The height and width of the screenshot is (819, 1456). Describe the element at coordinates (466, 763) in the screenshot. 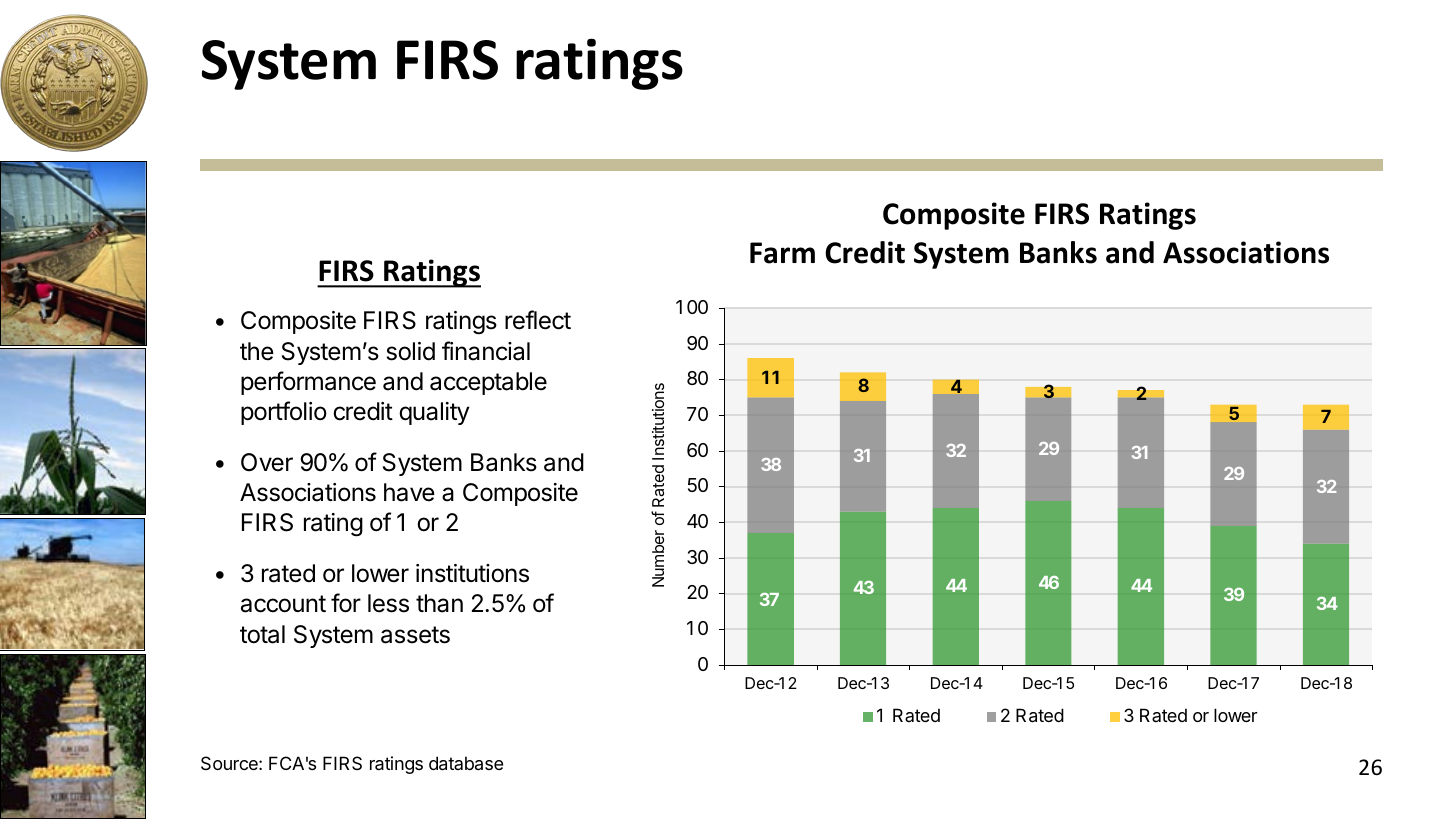

I see `database` at that location.
